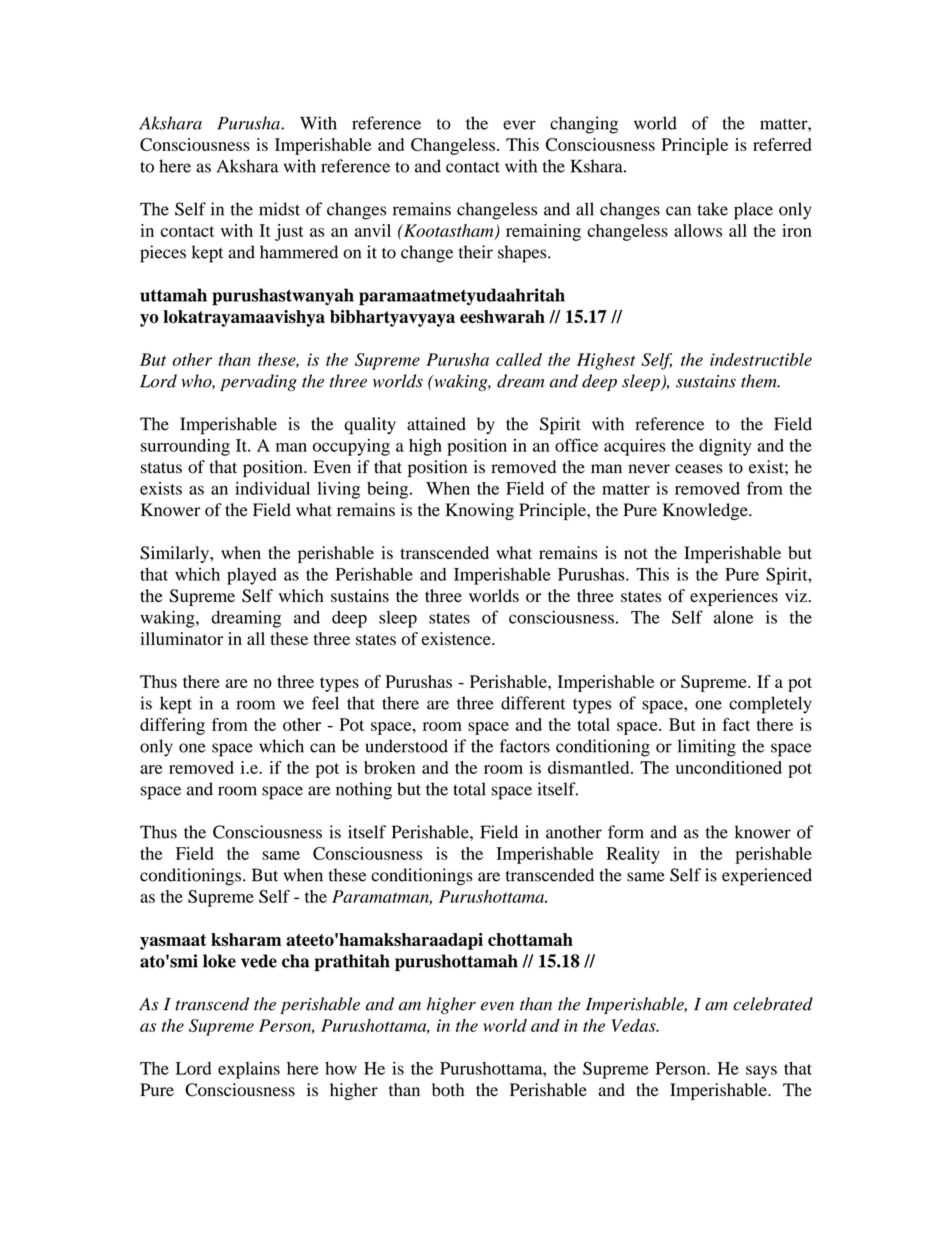  I want to click on unconditioned, so click(729, 767).
